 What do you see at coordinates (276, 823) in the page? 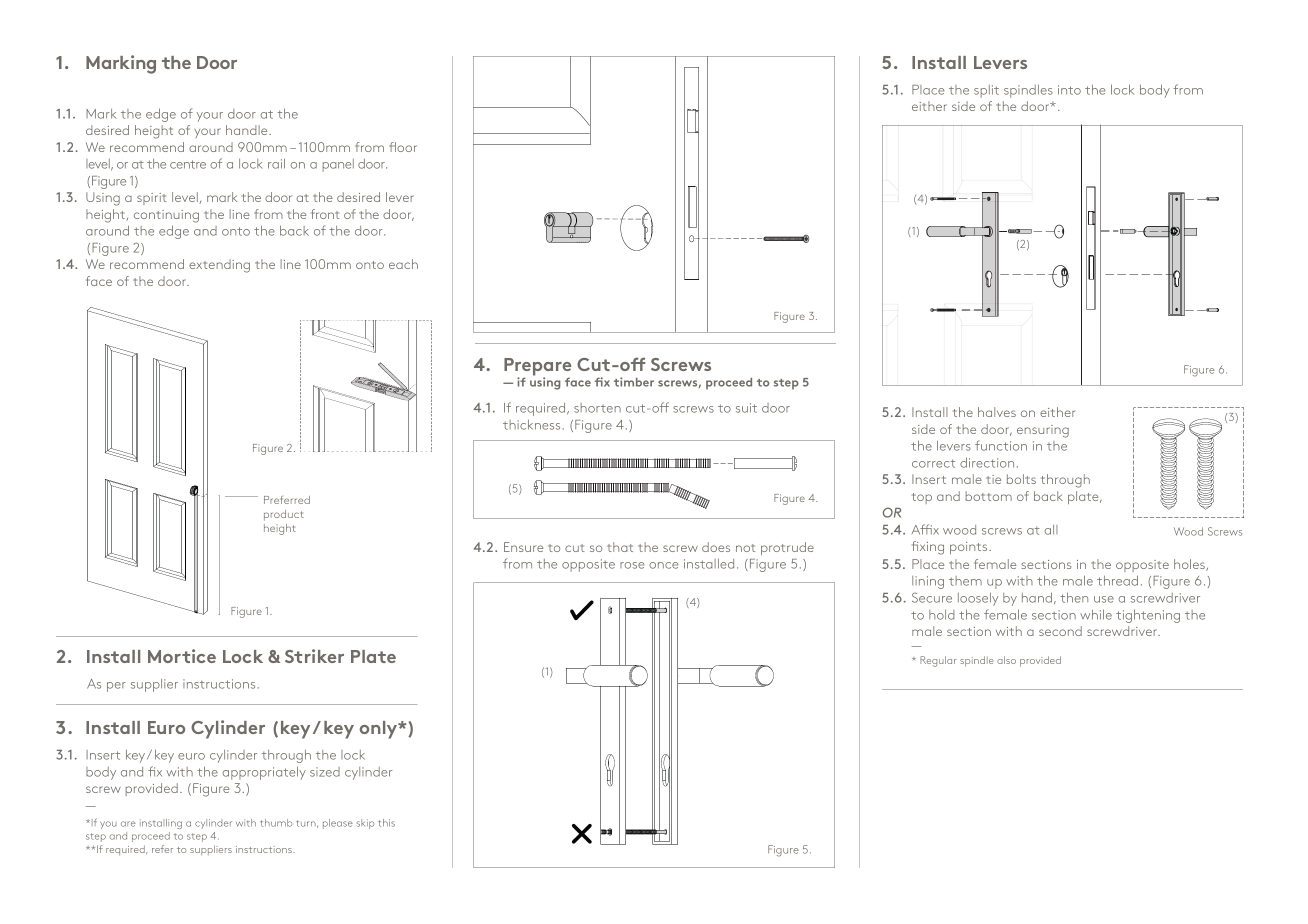
I see `thumb` at bounding box center [276, 823].
